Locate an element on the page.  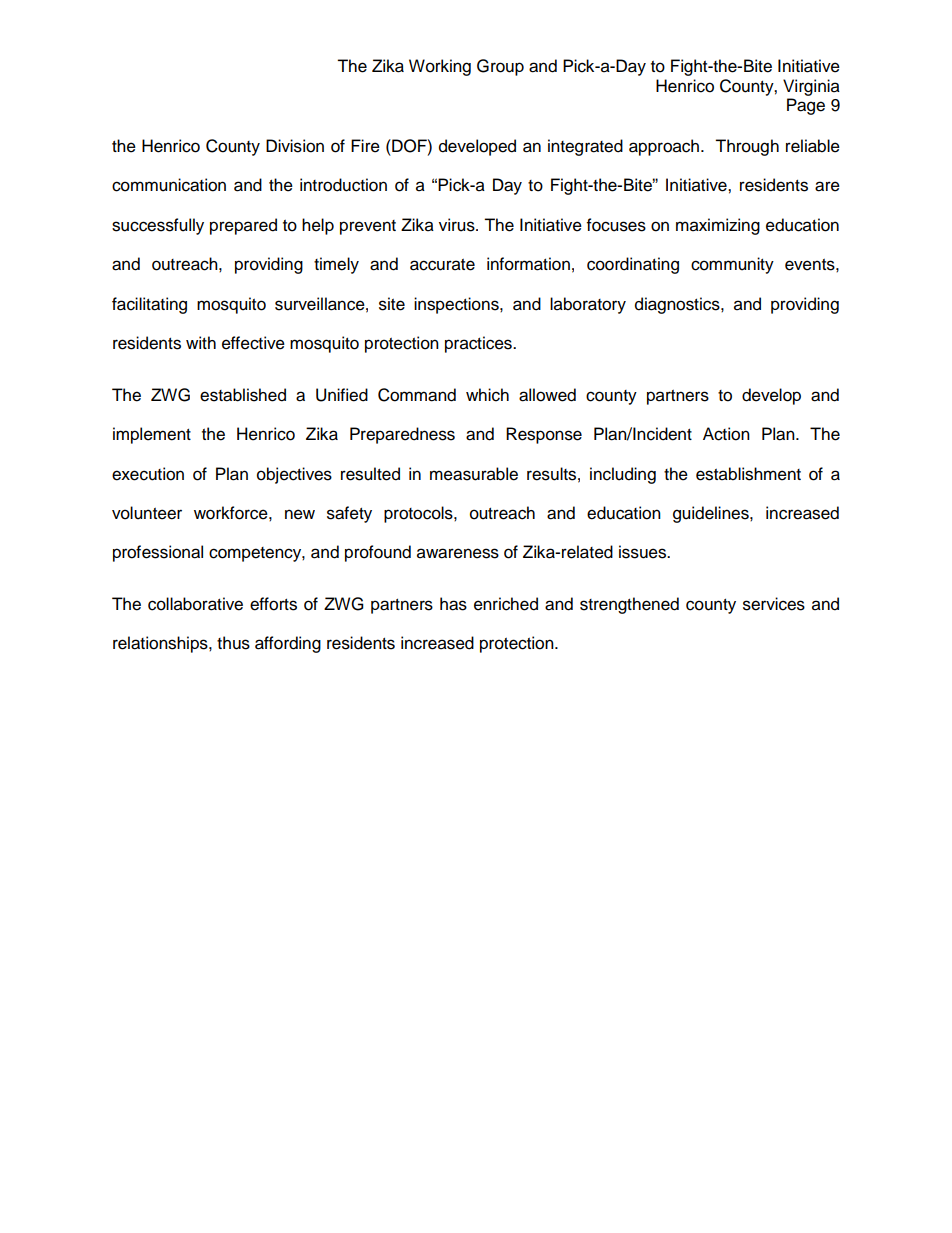
practices is located at coordinates (479, 344).
